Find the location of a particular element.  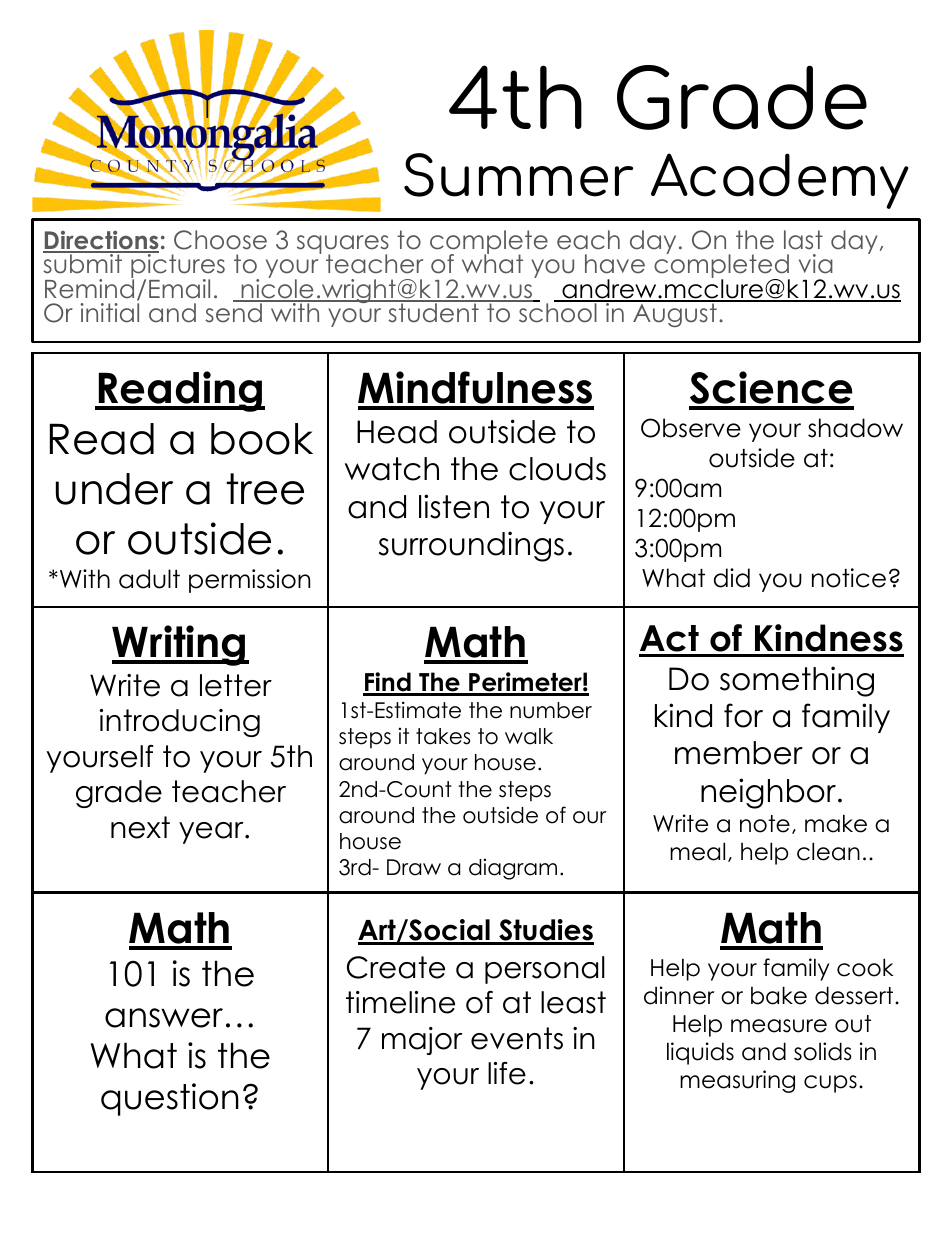

Head is located at coordinates (397, 432).
